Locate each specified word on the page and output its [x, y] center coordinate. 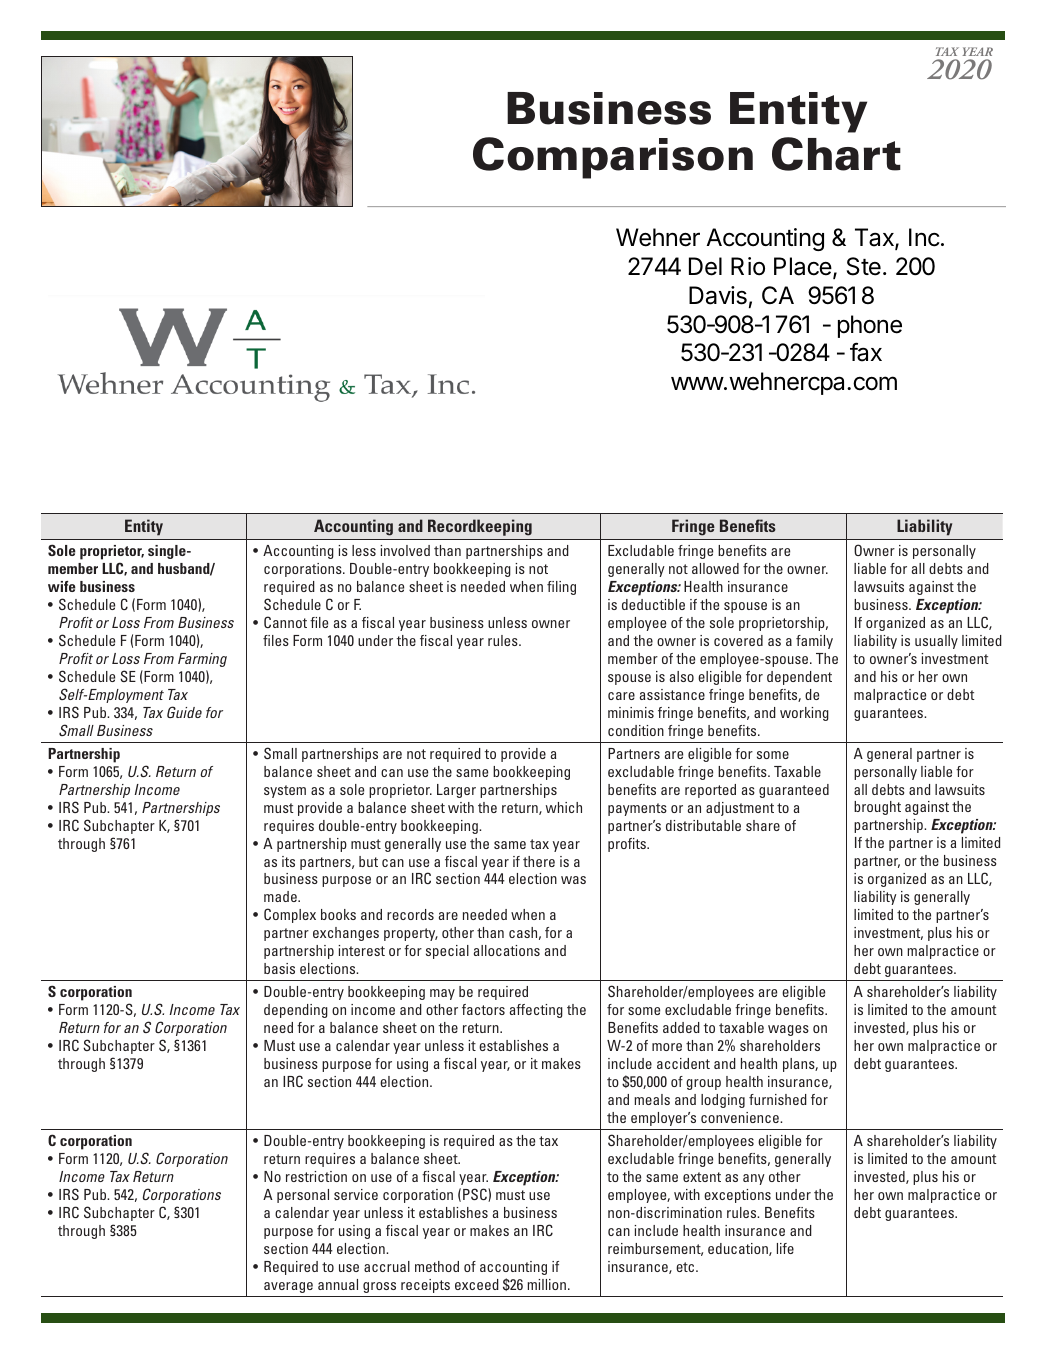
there [539, 861]
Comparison [613, 158]
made [281, 896]
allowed [715, 568]
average [288, 1287]
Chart [836, 154]
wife [62, 586]
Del [705, 266]
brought [877, 808]
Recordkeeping [480, 527]
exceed [477, 1284]
